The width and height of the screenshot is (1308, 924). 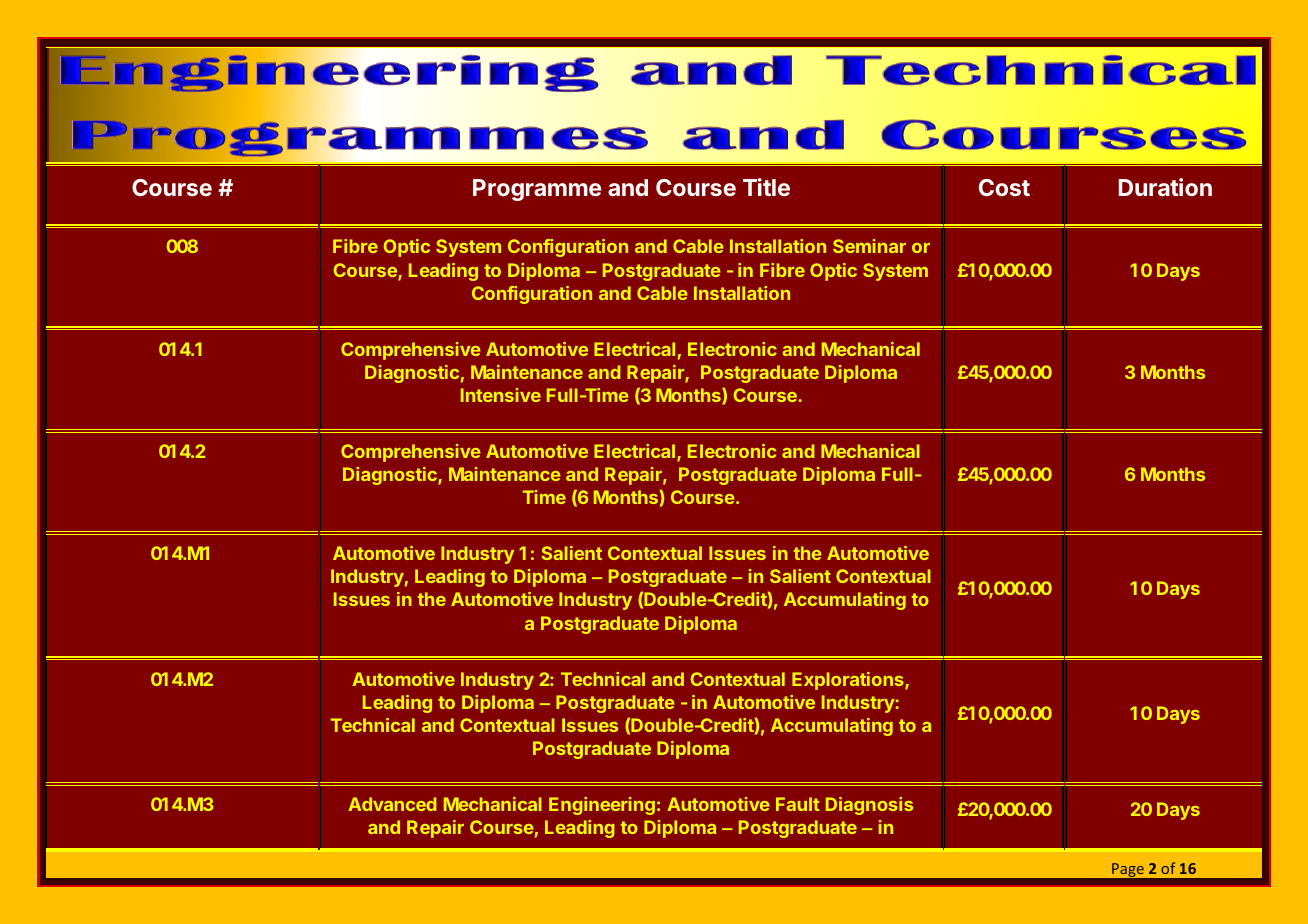 What do you see at coordinates (1004, 187) in the screenshot?
I see `Cost` at bounding box center [1004, 187].
